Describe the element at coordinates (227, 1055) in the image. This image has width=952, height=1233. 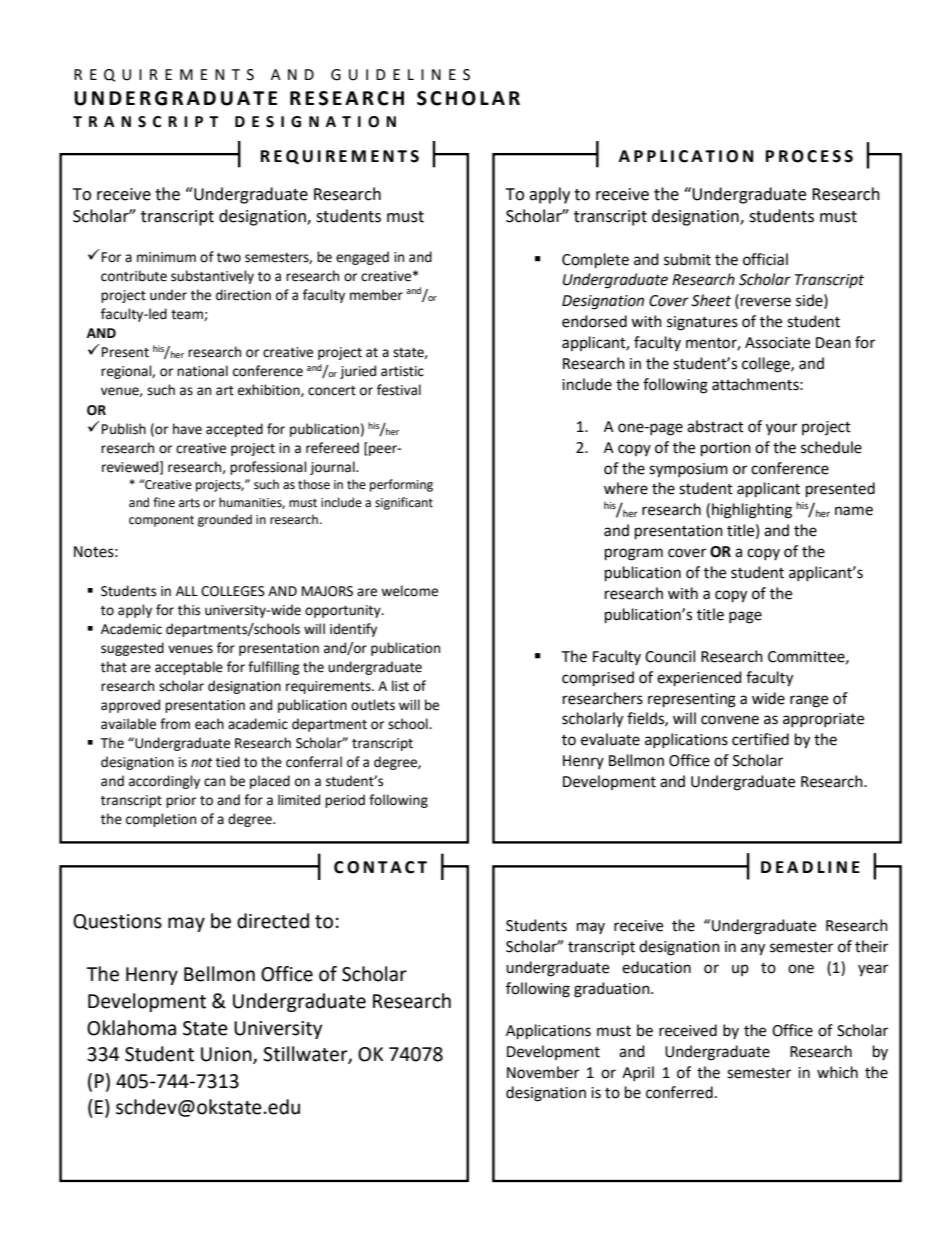
I see `Union` at that location.
